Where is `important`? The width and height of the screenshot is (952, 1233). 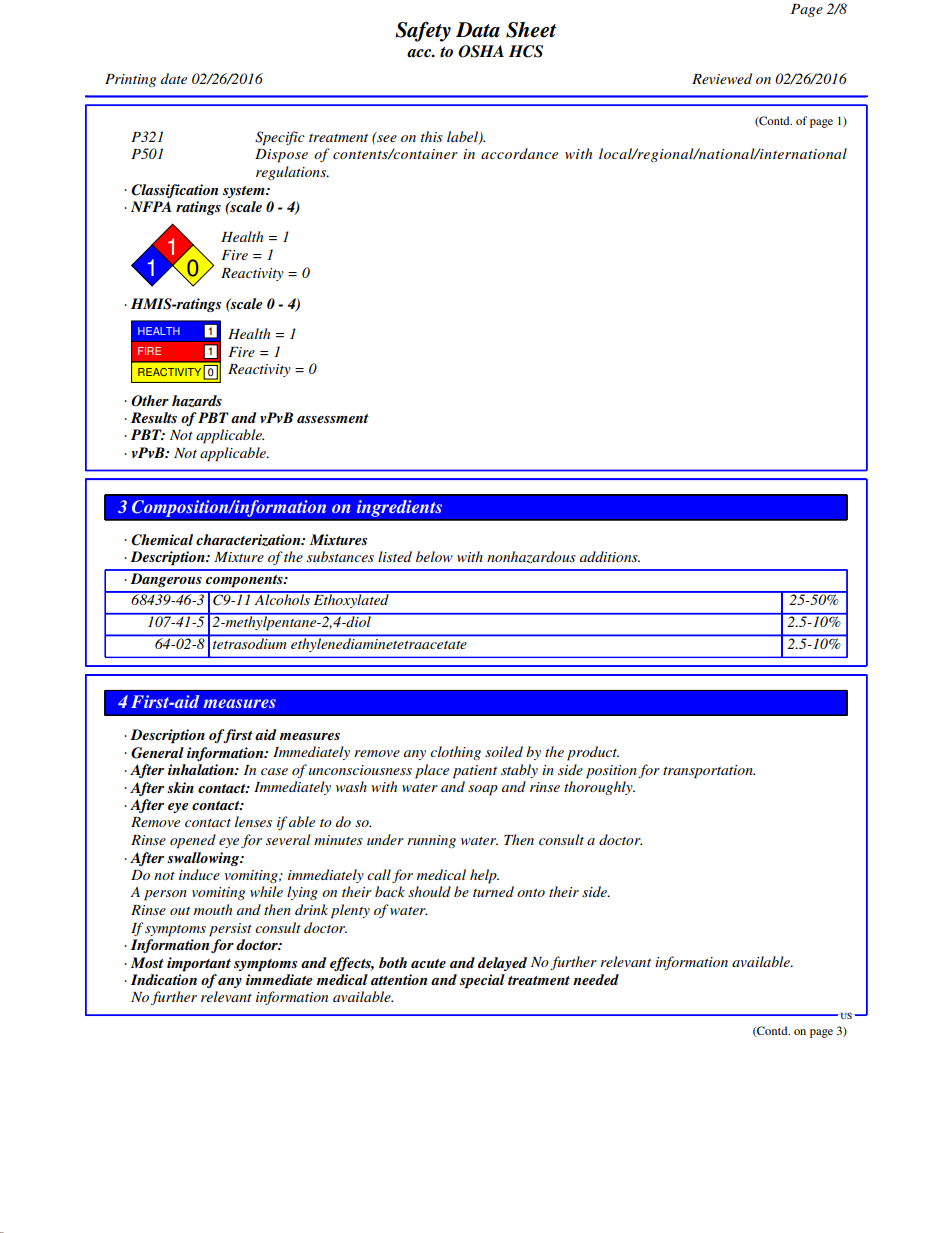
important is located at coordinates (199, 964).
